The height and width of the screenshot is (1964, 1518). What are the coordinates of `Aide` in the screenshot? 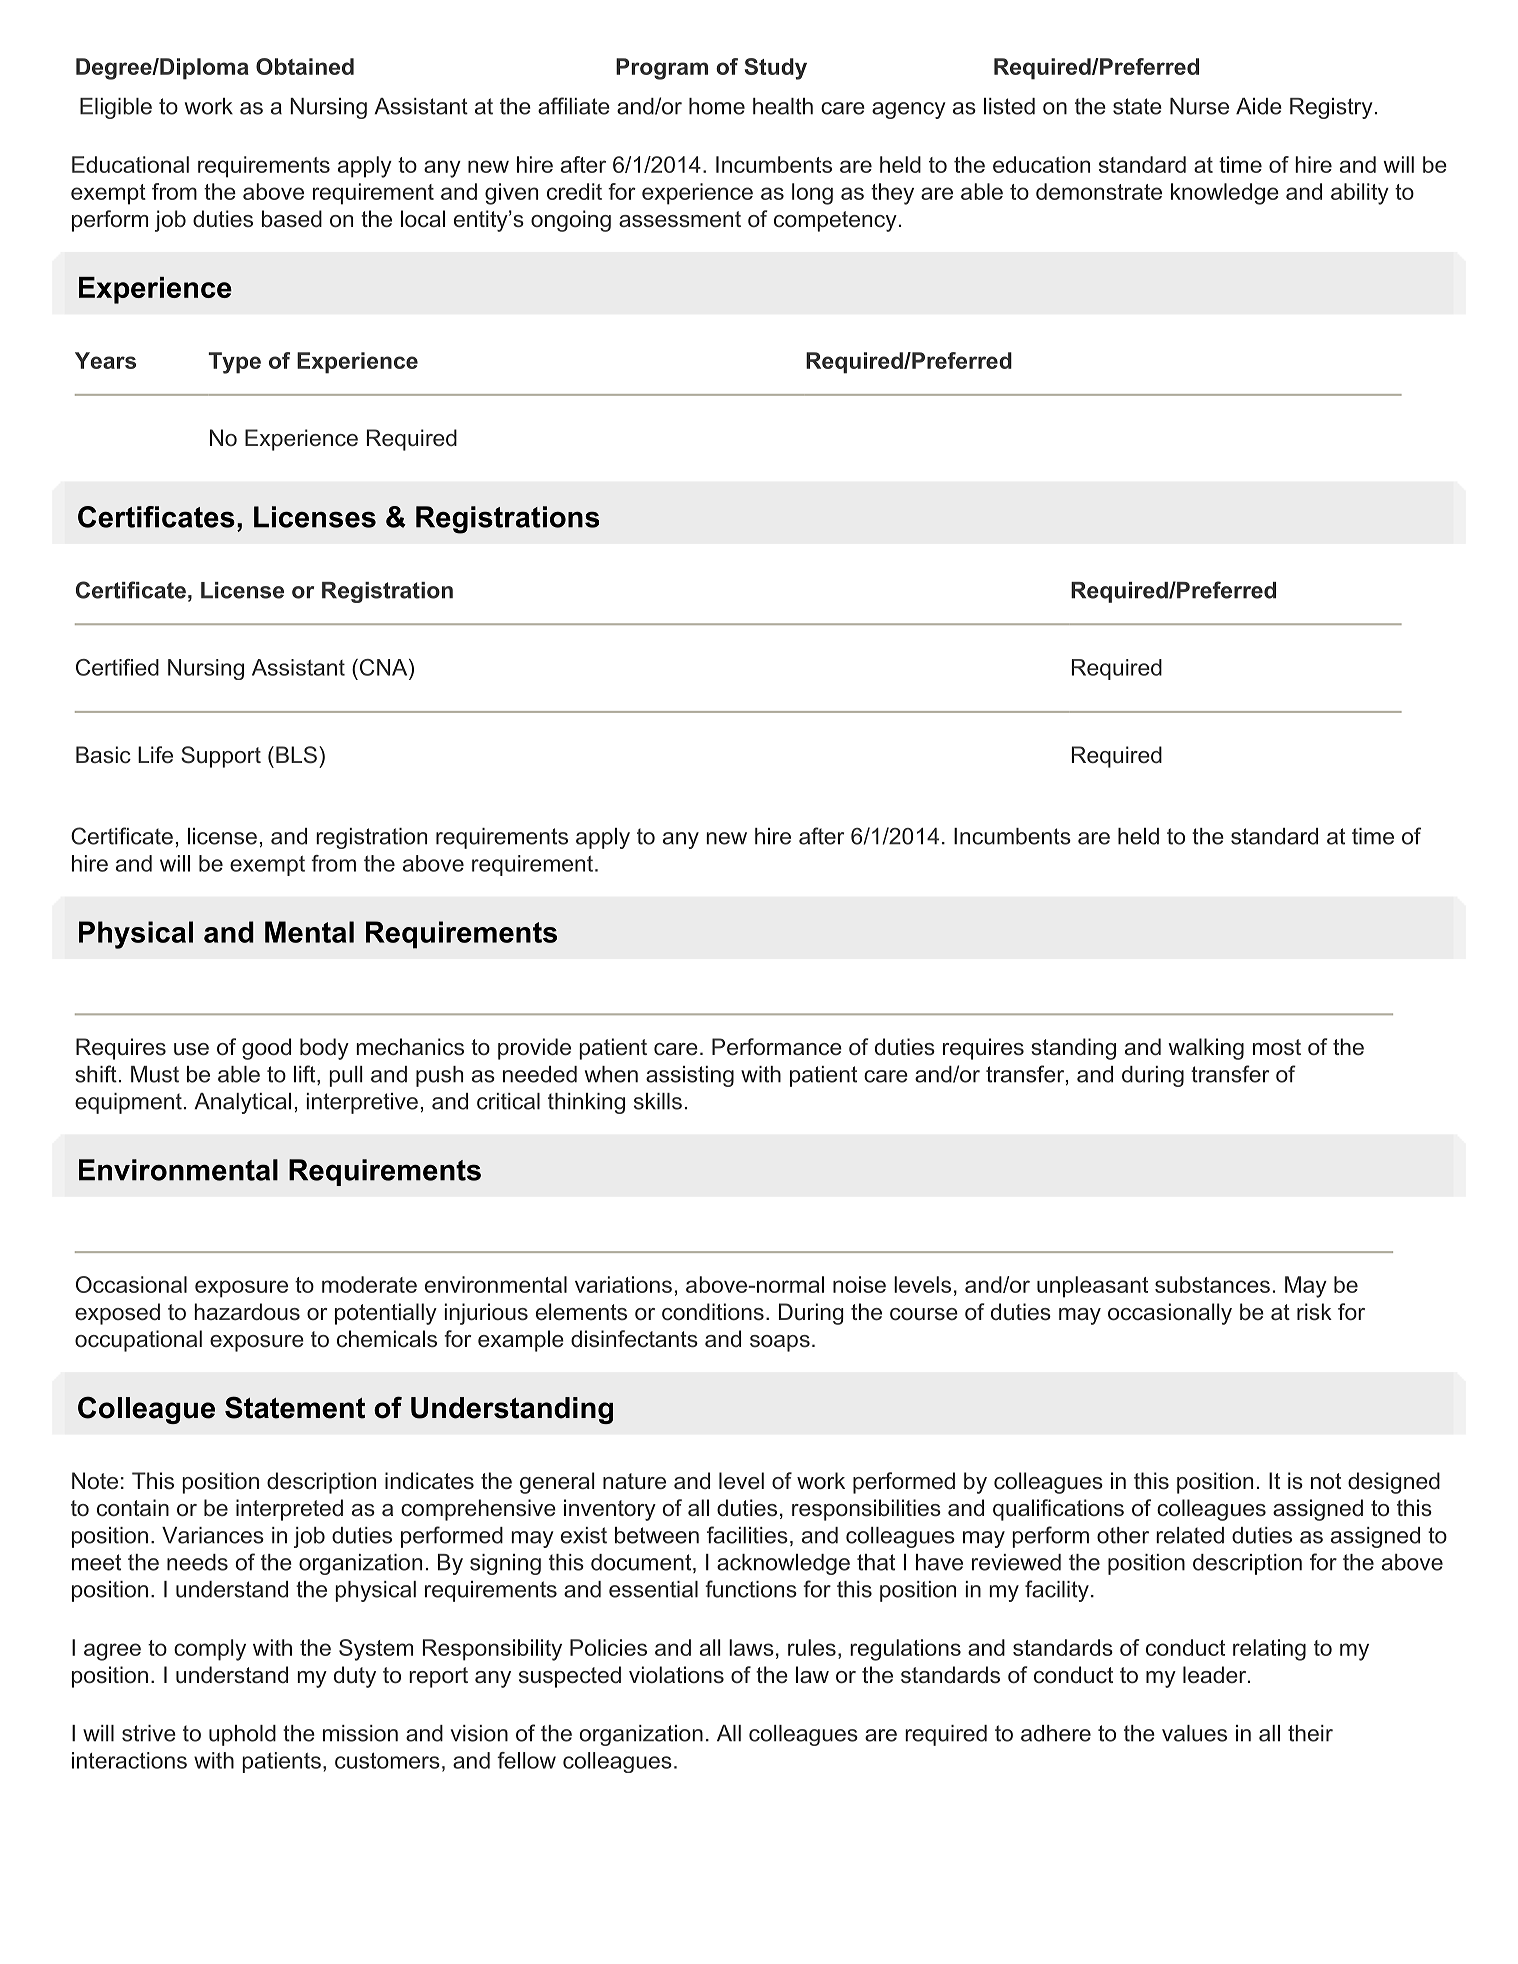 It's located at (1259, 106).
